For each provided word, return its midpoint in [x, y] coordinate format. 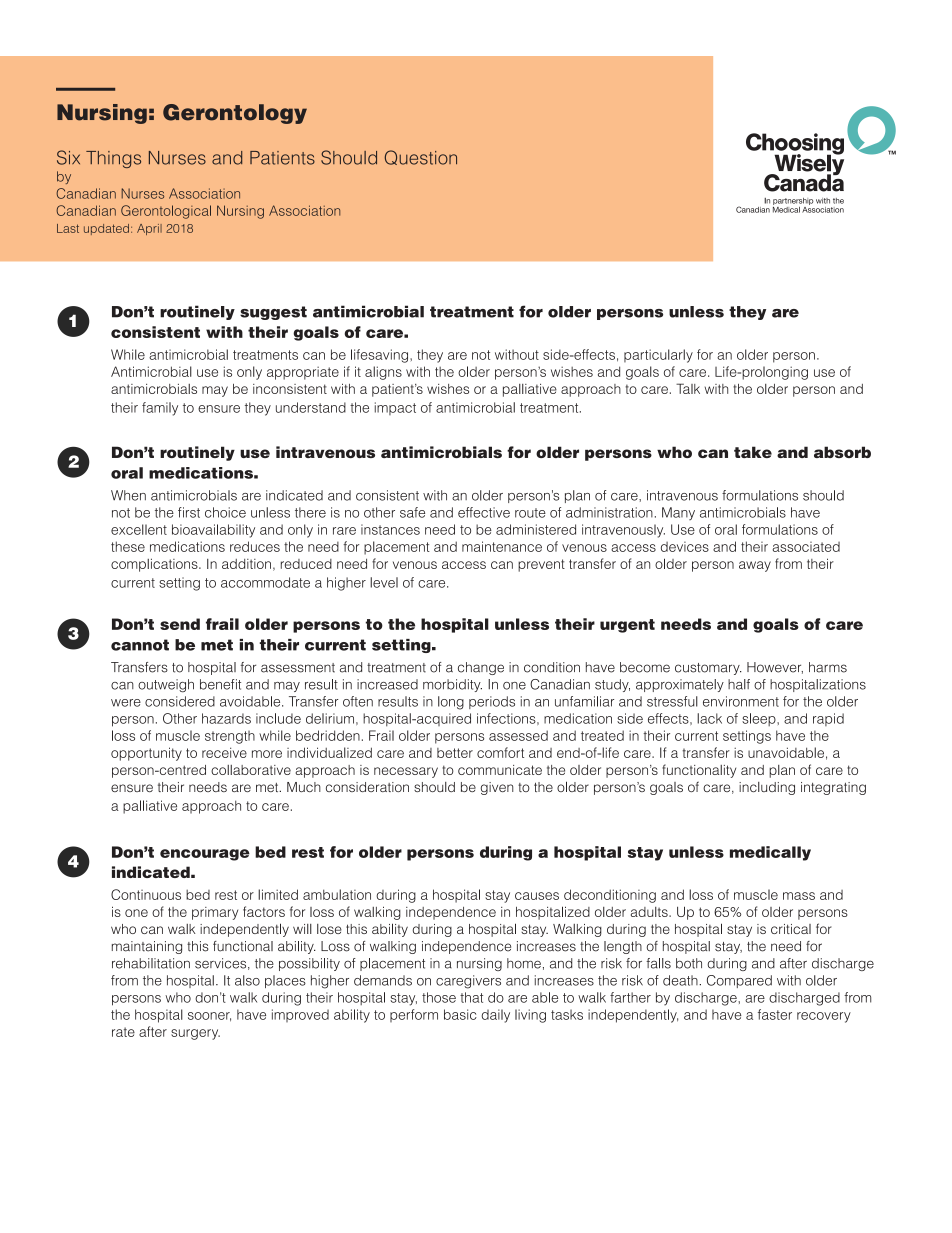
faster [775, 1014]
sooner [209, 1017]
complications [155, 565]
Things [113, 159]
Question [421, 157]
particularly [658, 356]
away [755, 566]
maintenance [502, 546]
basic [460, 1014]
